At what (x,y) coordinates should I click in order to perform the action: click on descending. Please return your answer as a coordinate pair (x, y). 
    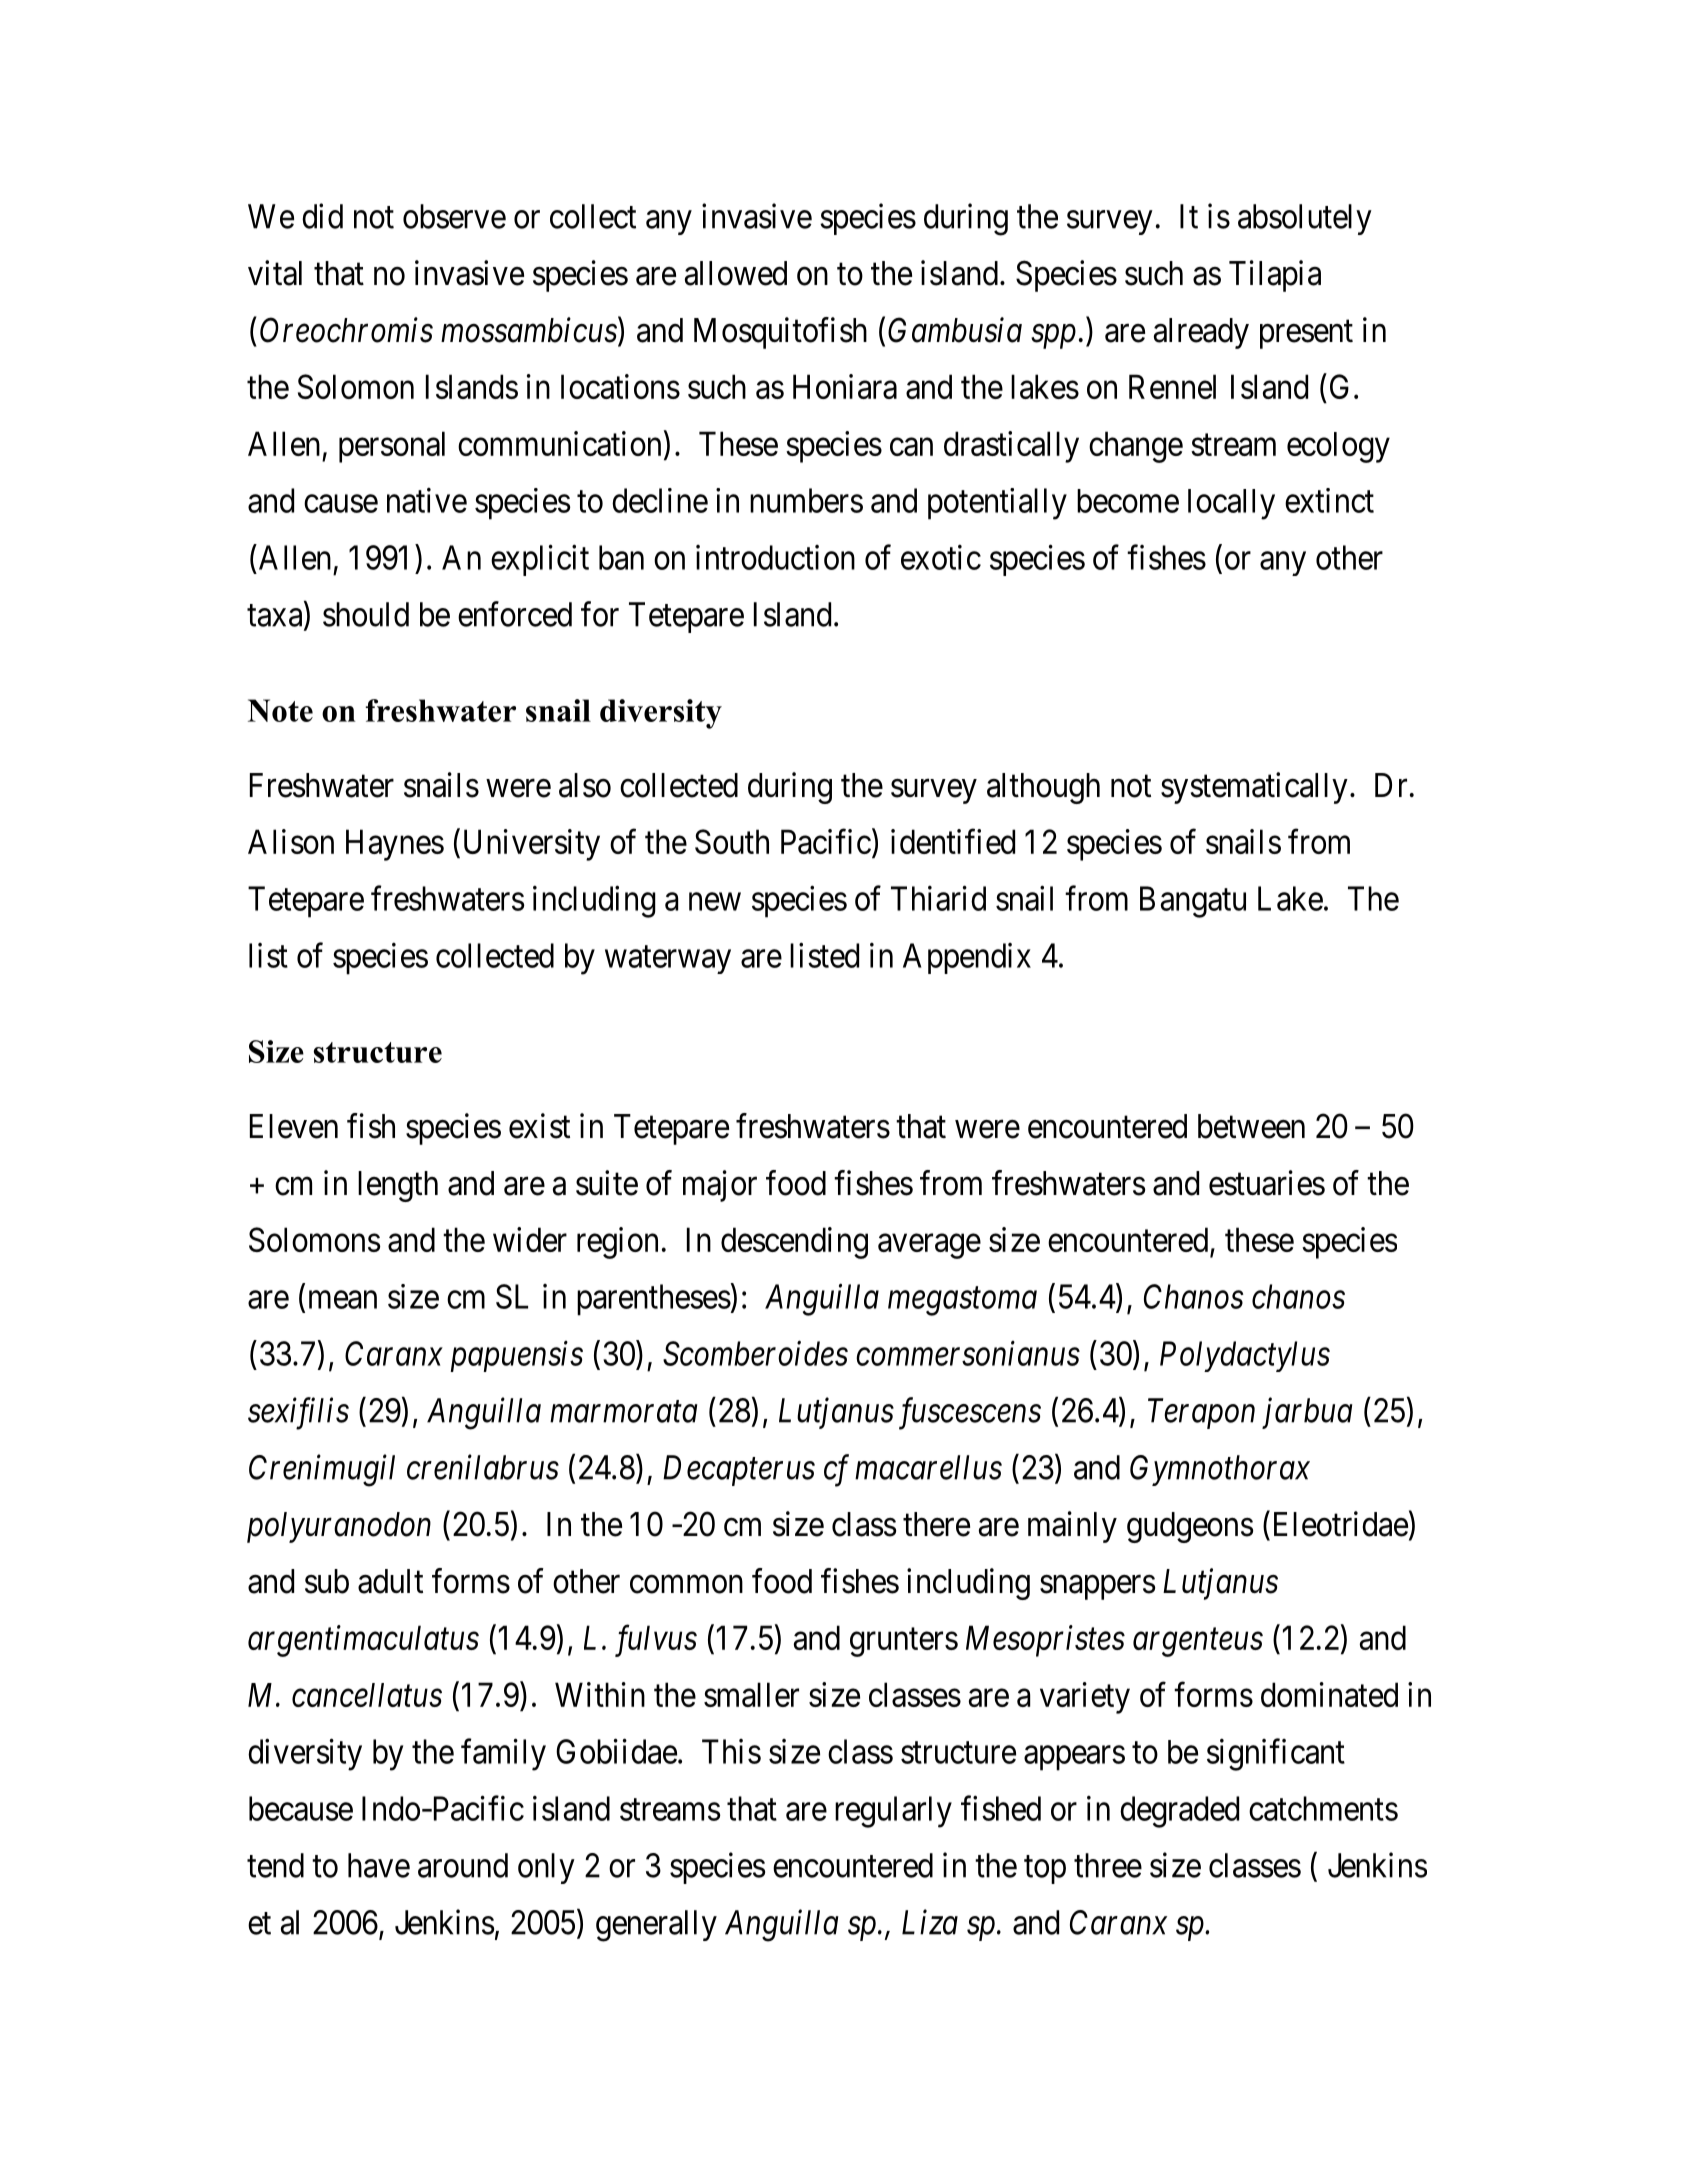
    Looking at the image, I should click on (794, 1243).
